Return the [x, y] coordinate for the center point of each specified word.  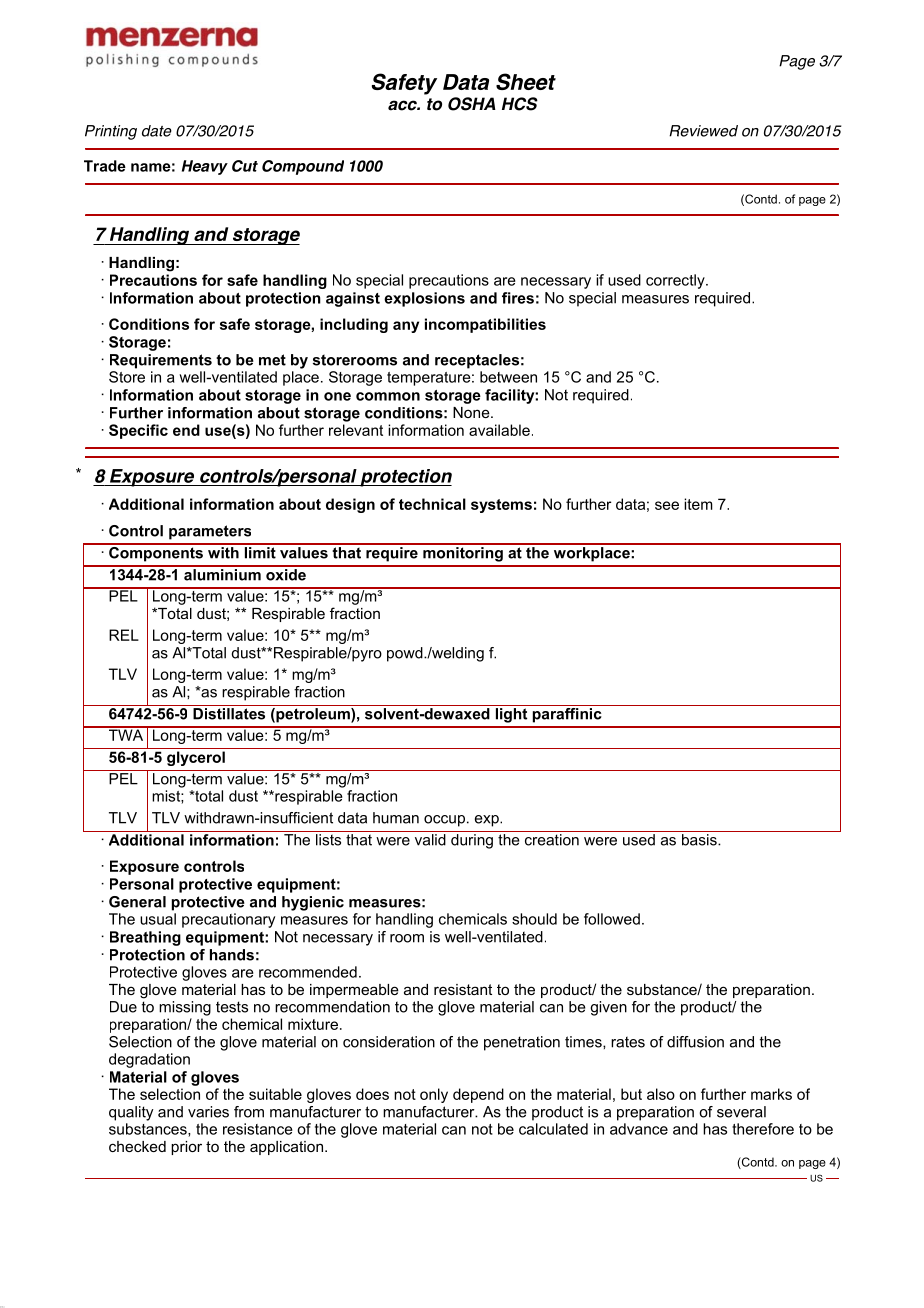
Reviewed [703, 131]
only [434, 1095]
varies [208, 1112]
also [661, 1094]
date [157, 131]
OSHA [472, 104]
